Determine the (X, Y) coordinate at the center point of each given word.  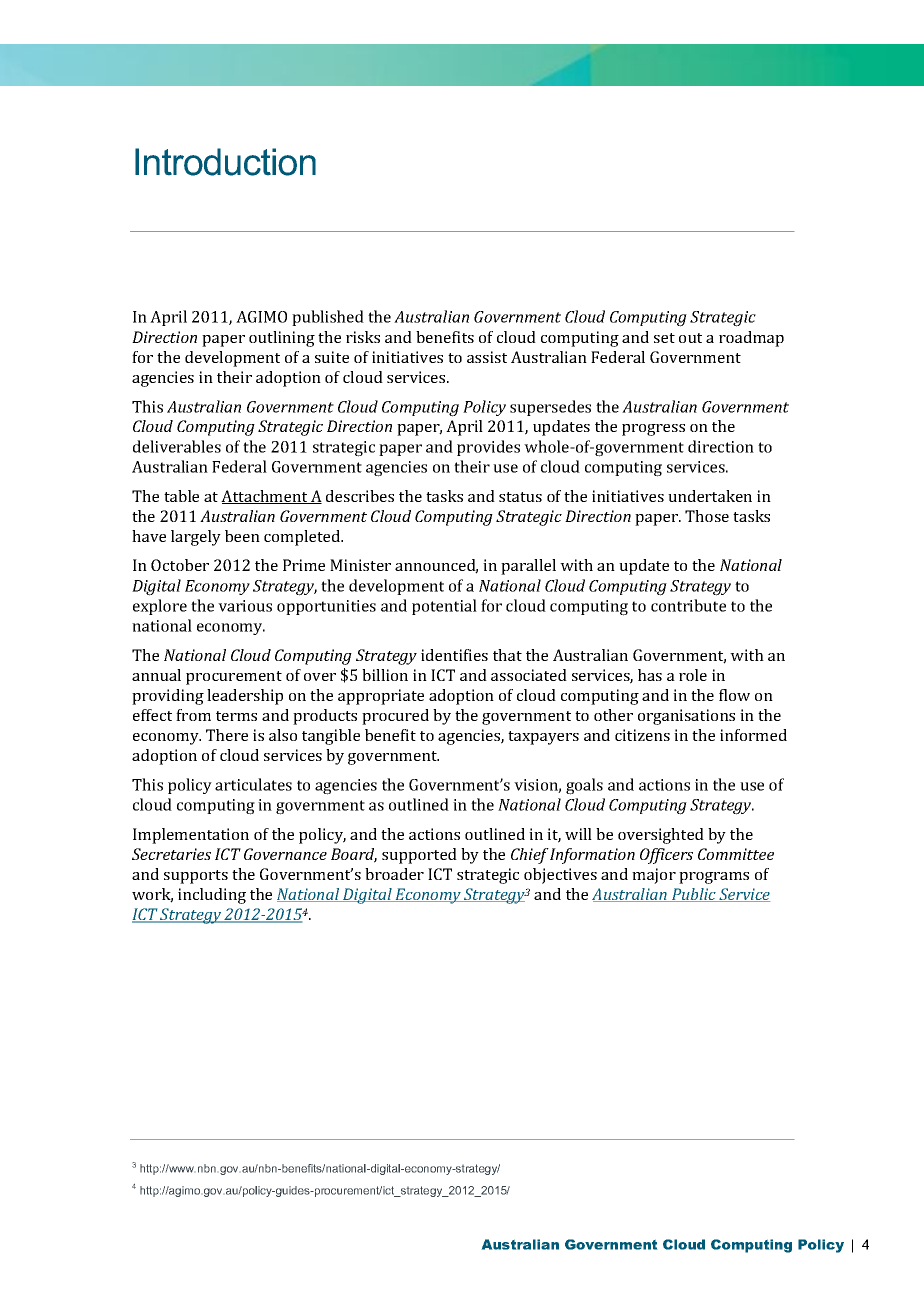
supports (196, 877)
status (520, 497)
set (664, 338)
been (242, 536)
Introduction (225, 162)
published (328, 318)
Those (707, 516)
